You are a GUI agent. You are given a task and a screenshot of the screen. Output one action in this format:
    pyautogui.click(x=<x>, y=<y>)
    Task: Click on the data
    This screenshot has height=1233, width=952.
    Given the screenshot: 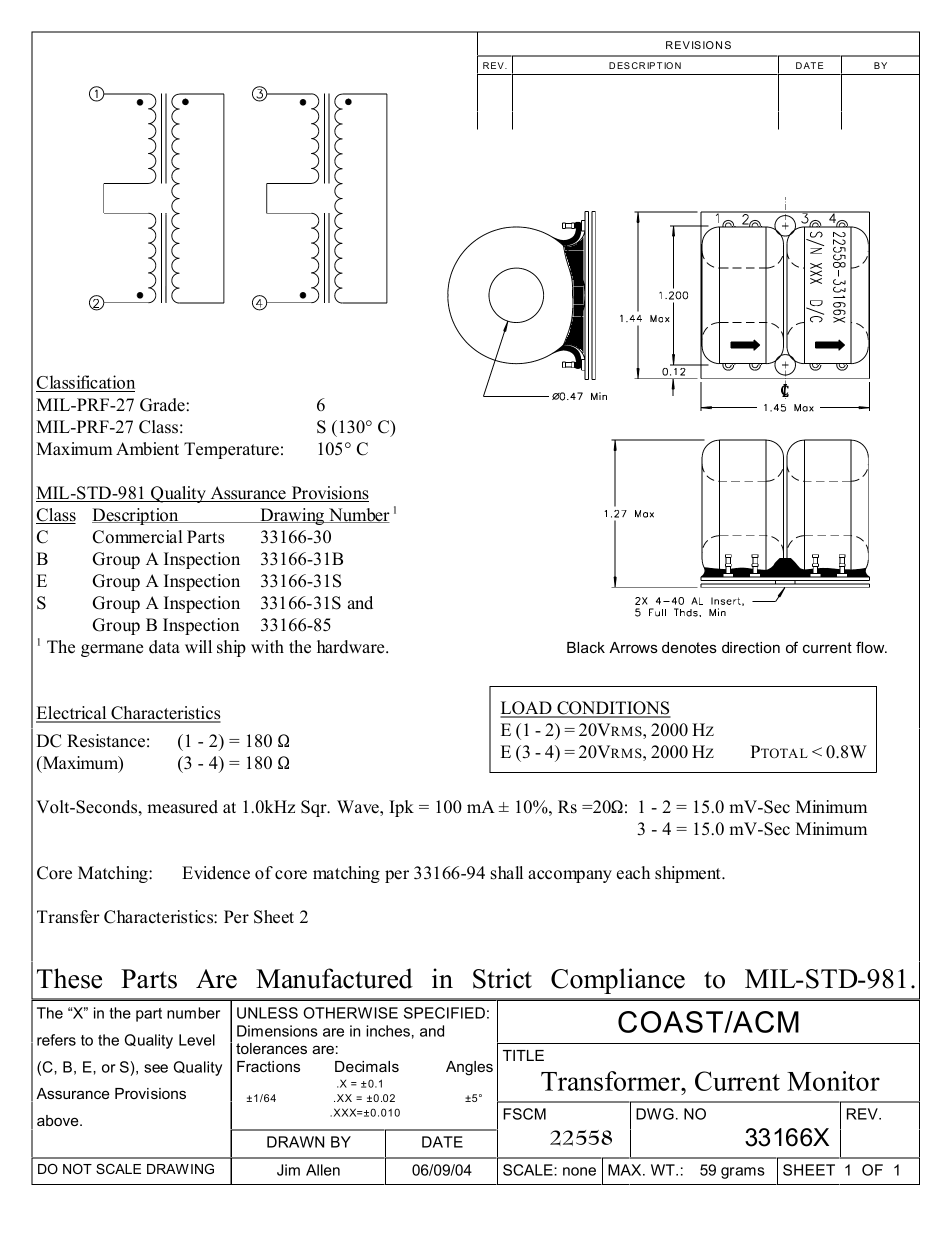 What is the action you would take?
    pyautogui.click(x=164, y=647)
